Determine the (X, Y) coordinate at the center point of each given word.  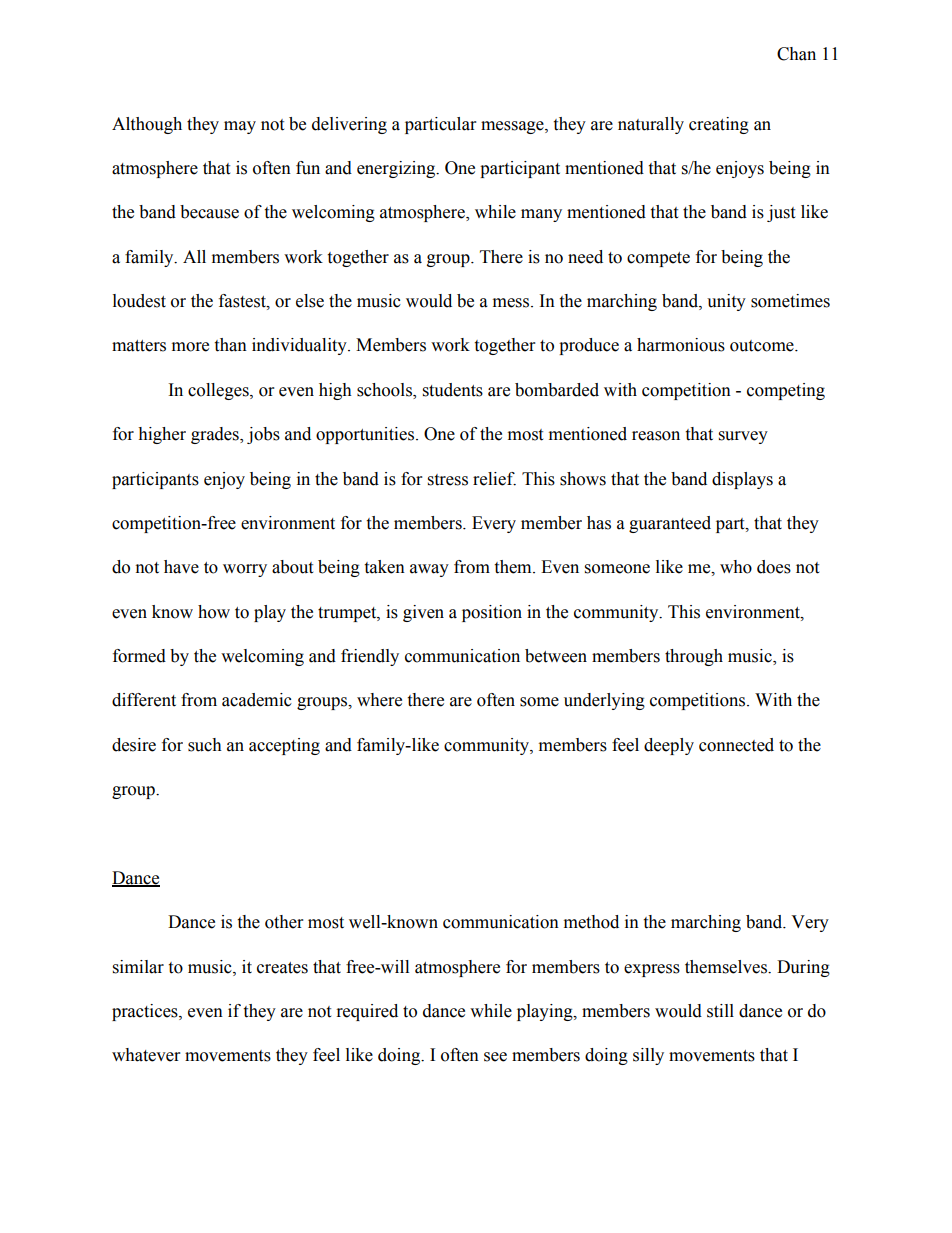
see (495, 1057)
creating (719, 125)
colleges (219, 391)
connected (736, 745)
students (453, 390)
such (205, 745)
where (379, 700)
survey (743, 437)
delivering (349, 125)
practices (146, 1012)
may (240, 127)
